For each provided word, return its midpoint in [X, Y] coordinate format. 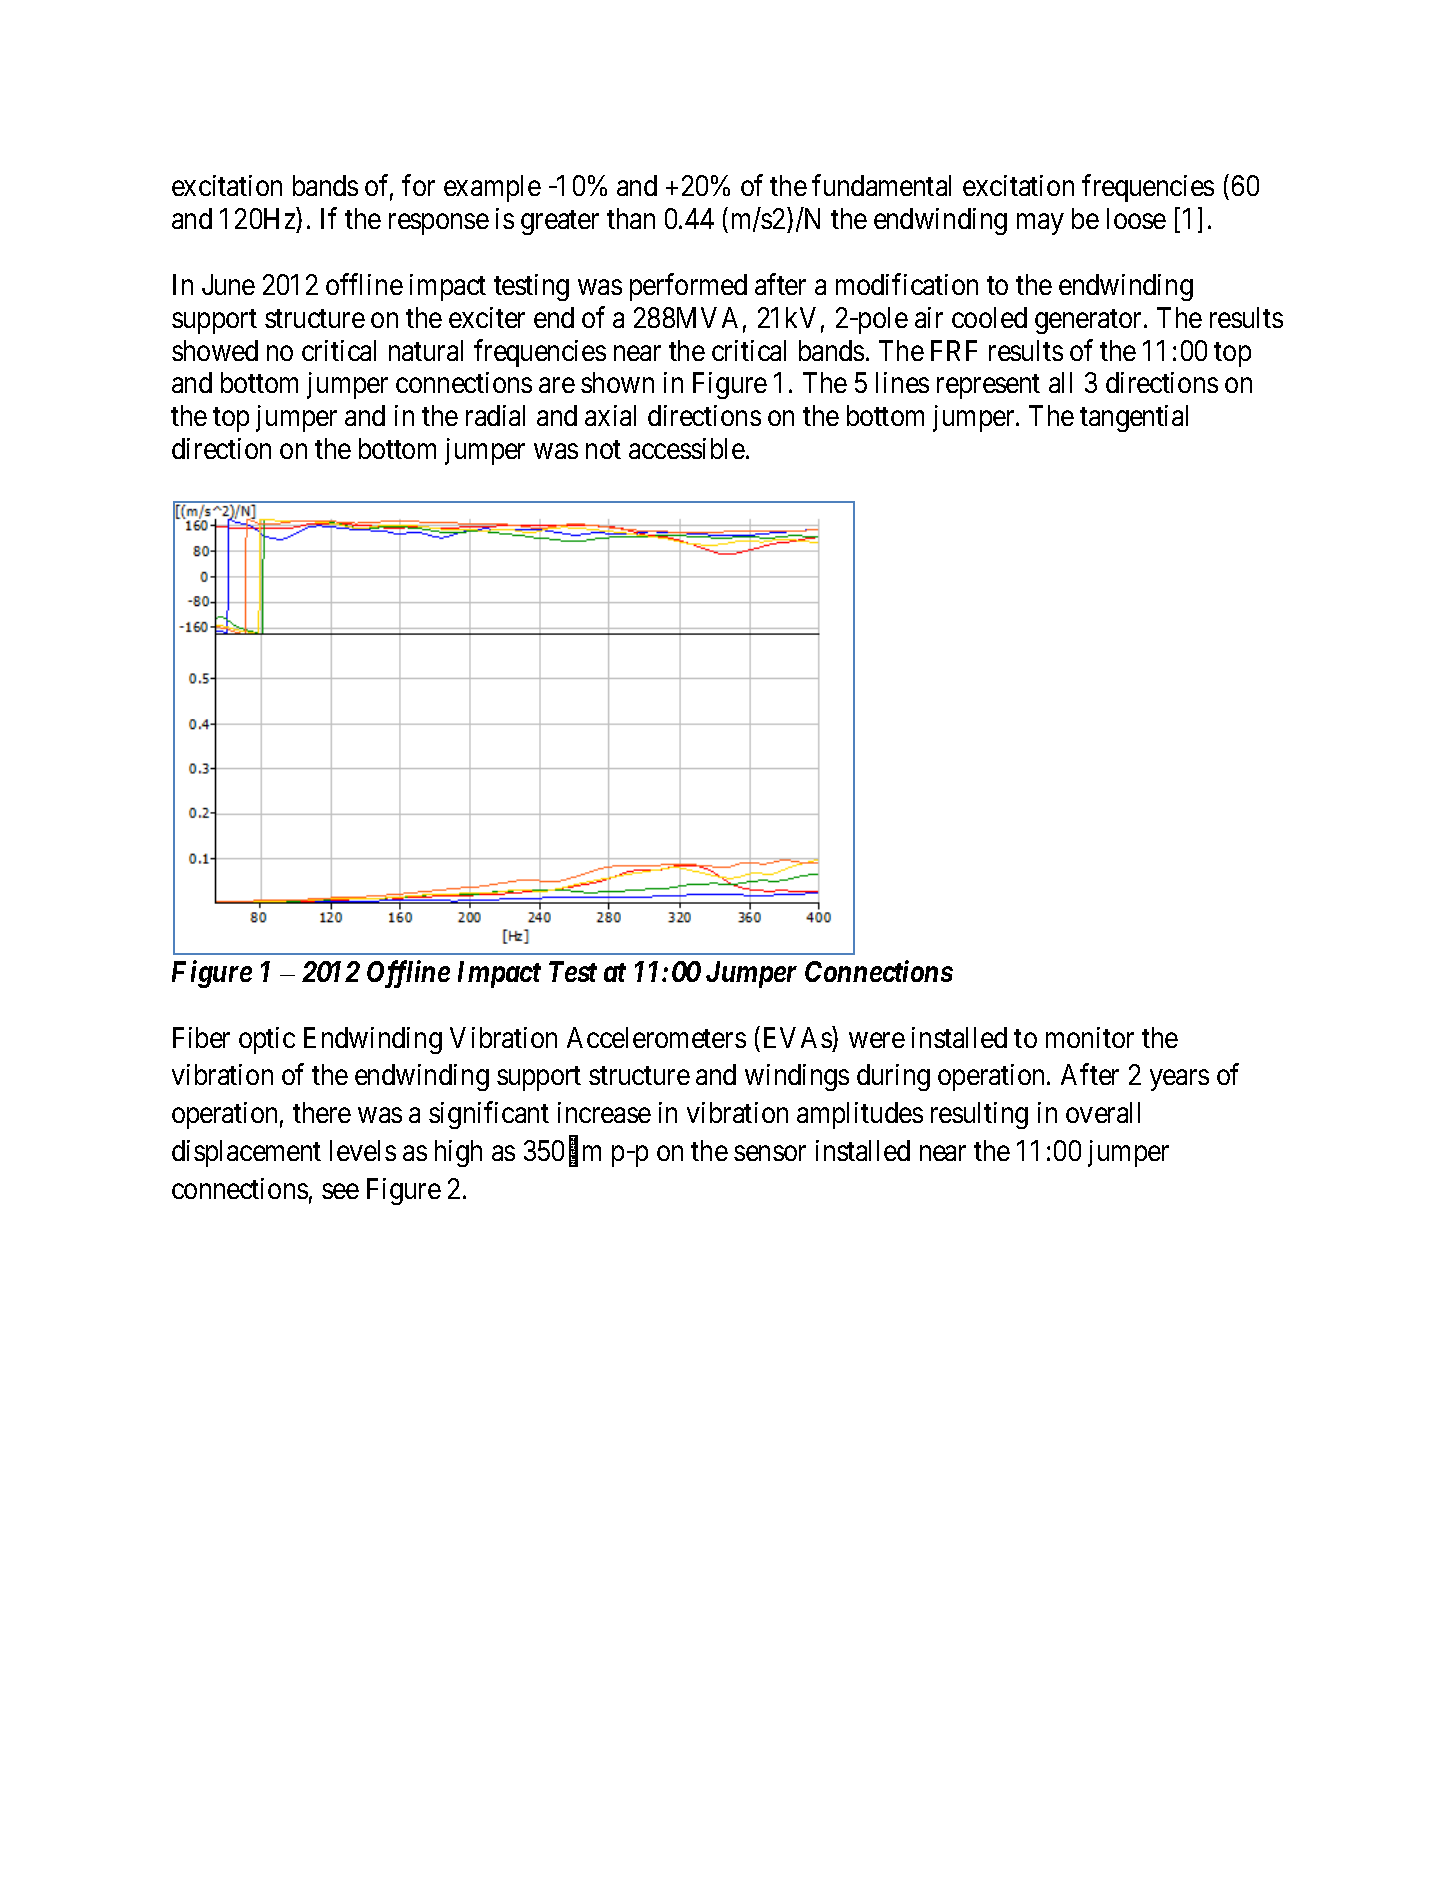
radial [495, 415]
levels [363, 1150]
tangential [1134, 418]
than [631, 218]
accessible [687, 448]
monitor [1090, 1037]
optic [267, 1040]
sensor [770, 1153]
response [439, 224]
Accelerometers [656, 1037]
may [1040, 224]
